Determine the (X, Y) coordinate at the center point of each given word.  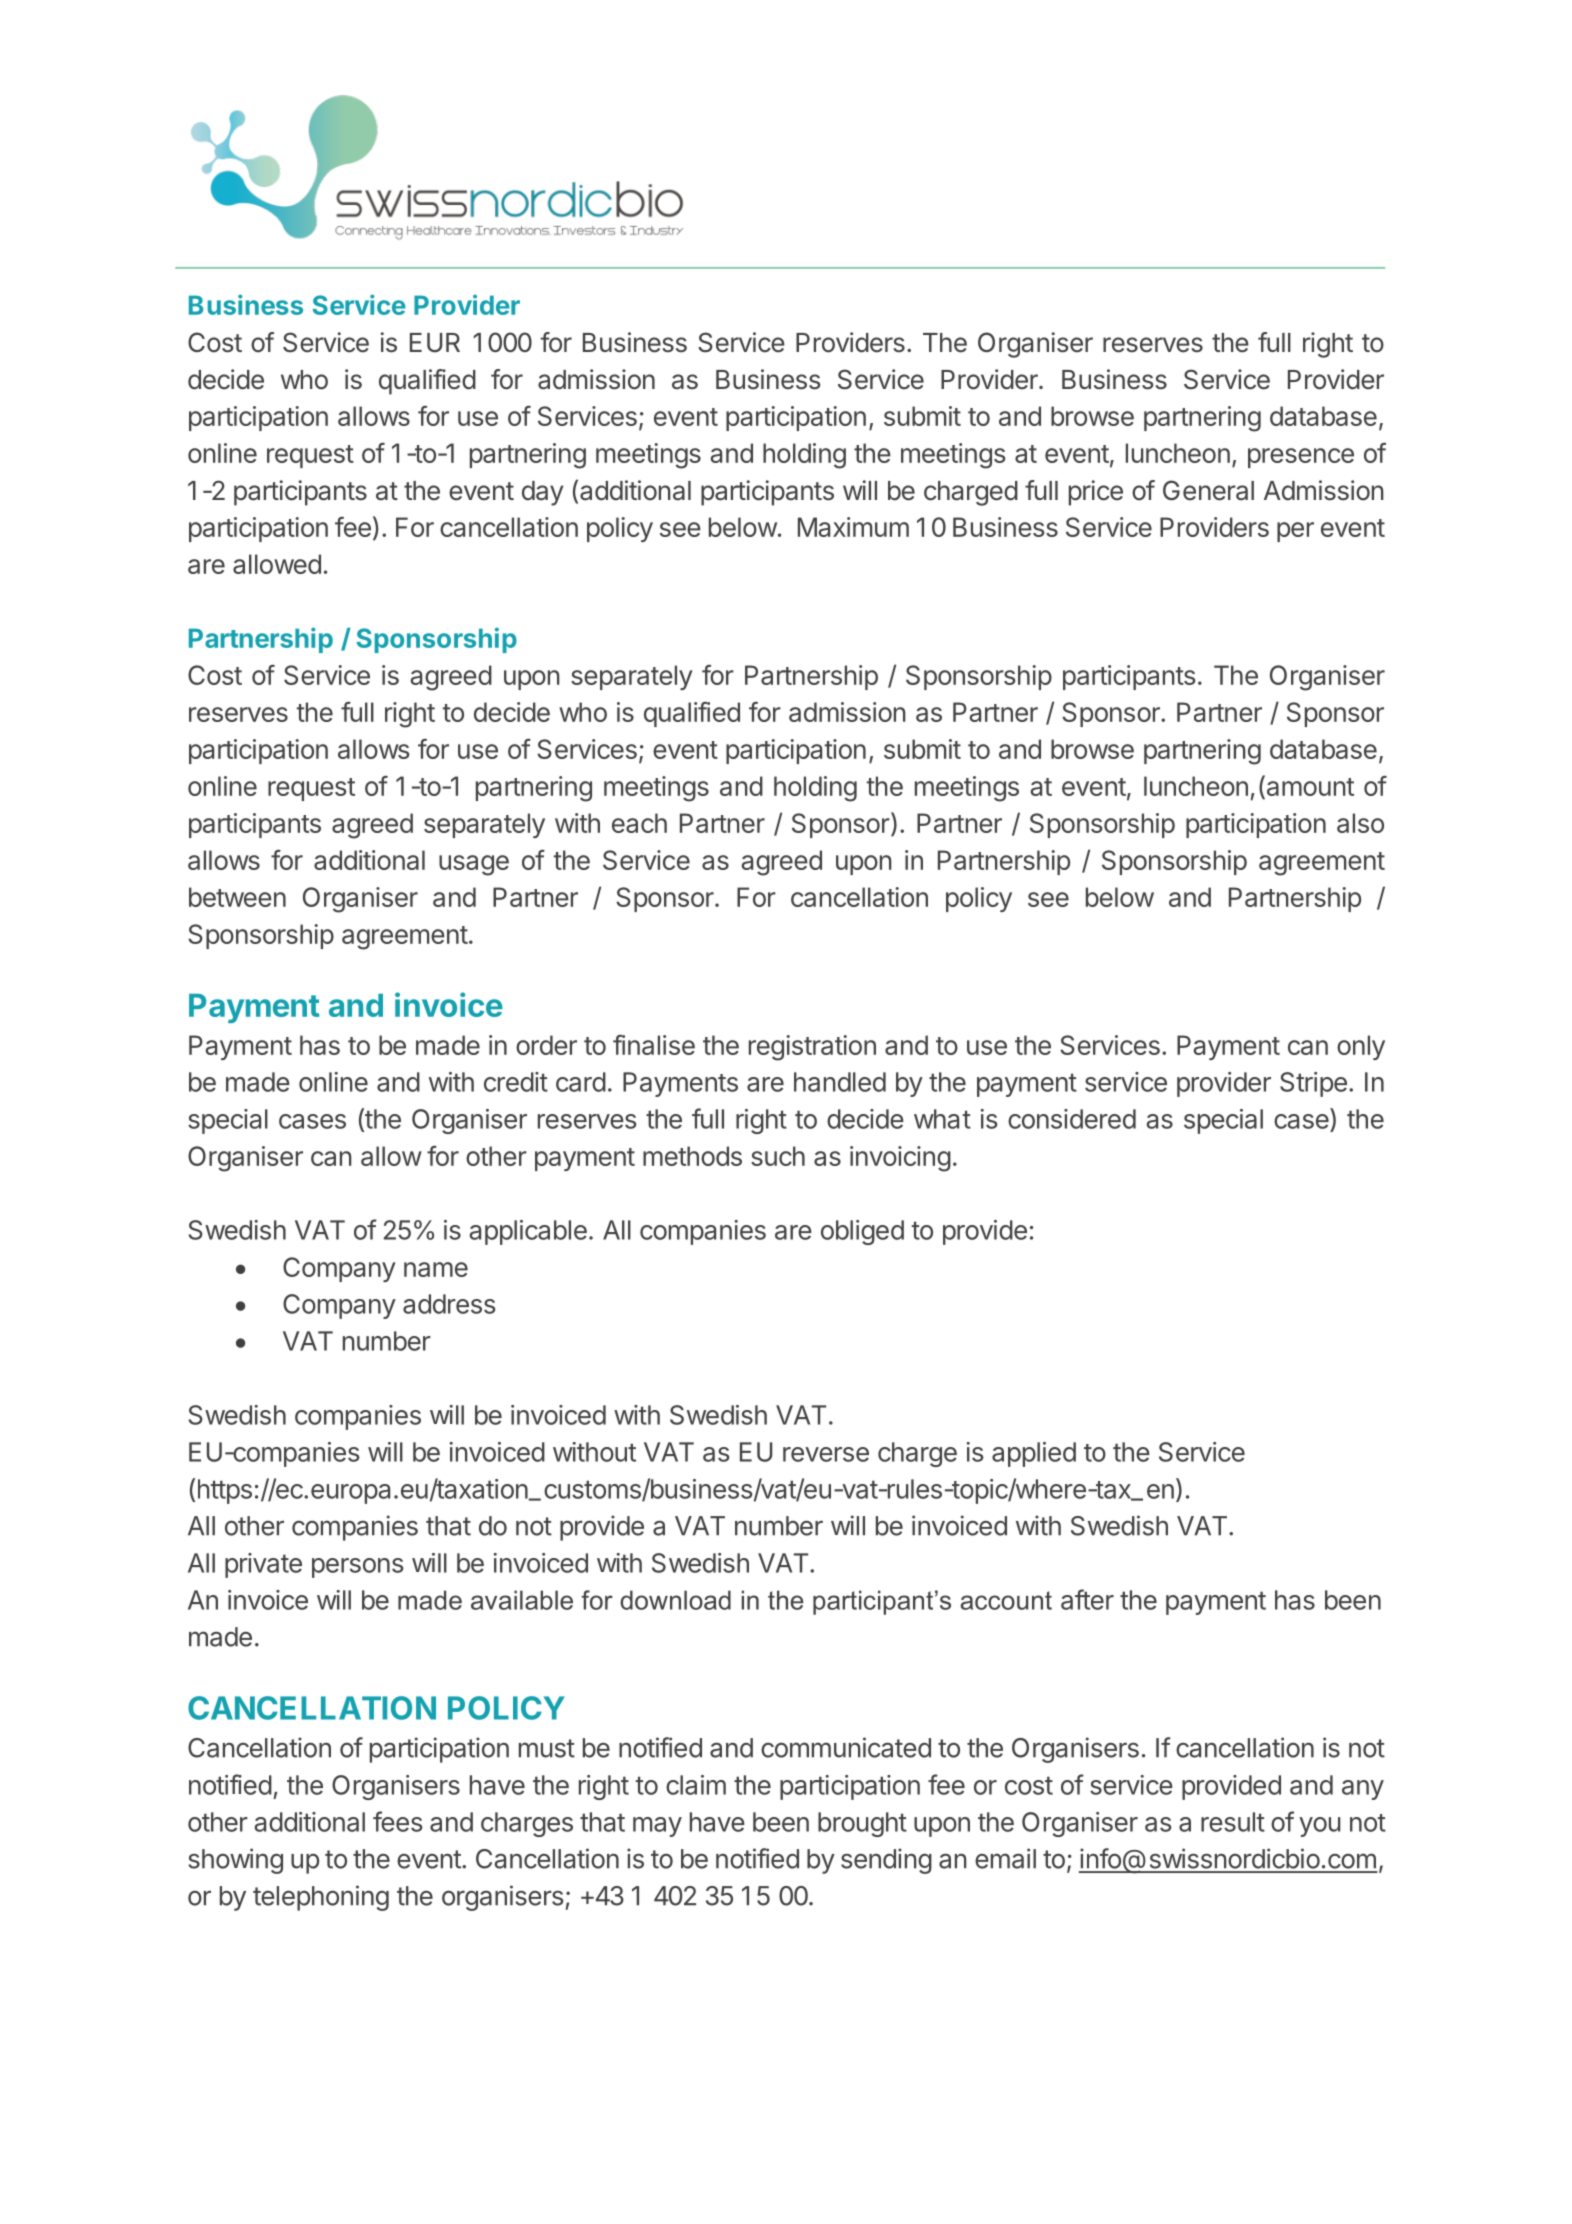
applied (1034, 1454)
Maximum (853, 527)
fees (398, 1821)
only (1361, 1047)
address (449, 1304)
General (1208, 490)
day (542, 493)
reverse (826, 1454)
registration (812, 1048)
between (237, 897)
